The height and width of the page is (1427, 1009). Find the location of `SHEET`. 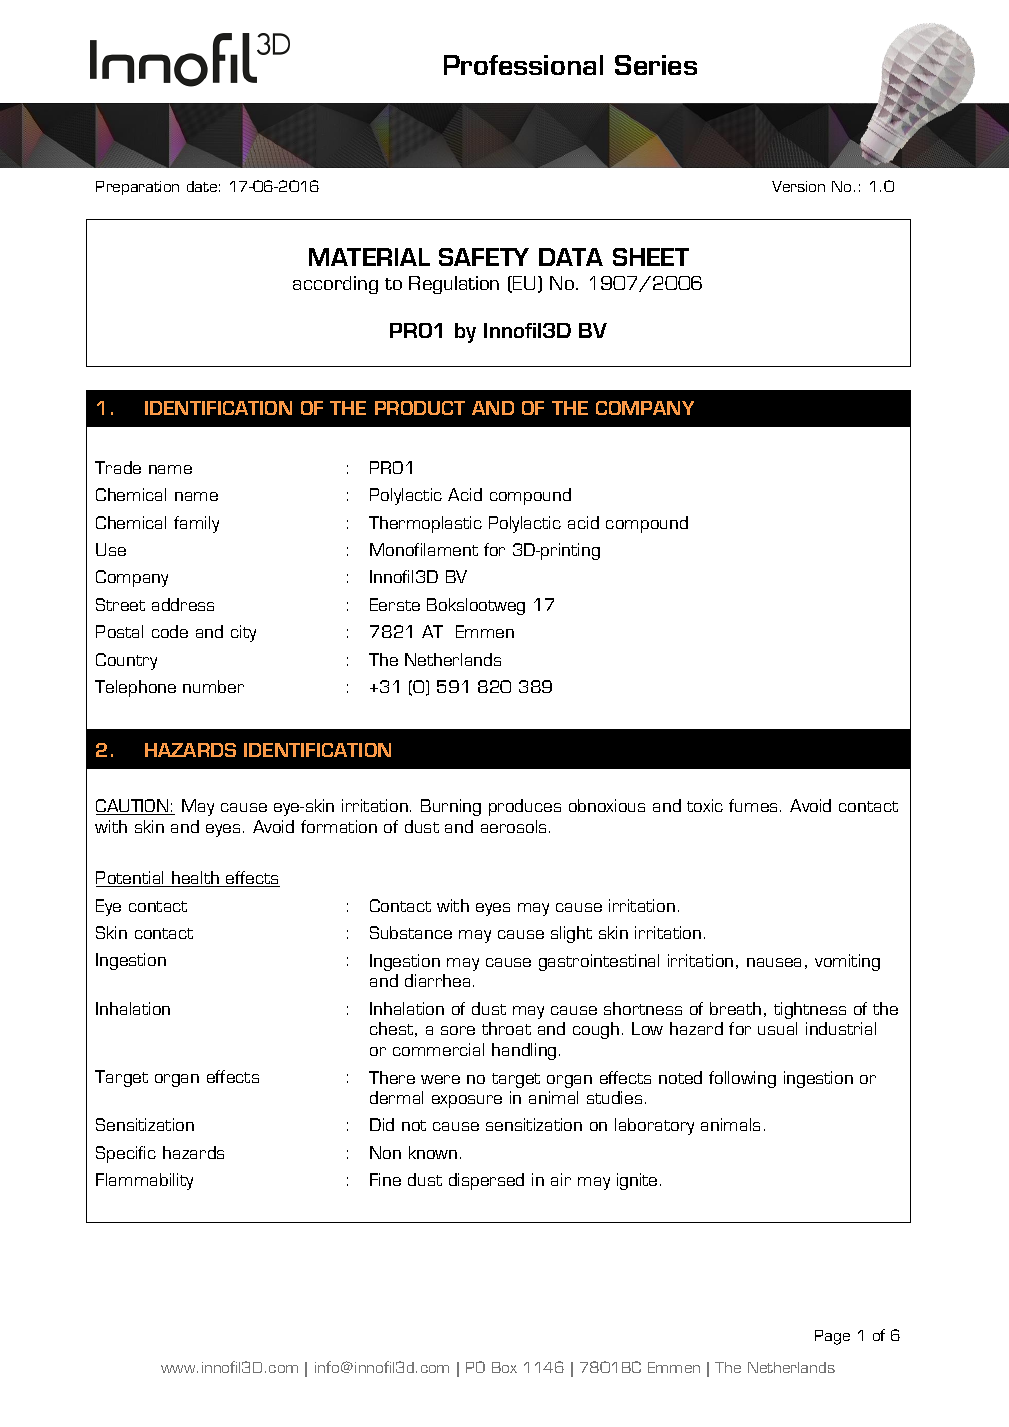

SHEET is located at coordinates (651, 257).
